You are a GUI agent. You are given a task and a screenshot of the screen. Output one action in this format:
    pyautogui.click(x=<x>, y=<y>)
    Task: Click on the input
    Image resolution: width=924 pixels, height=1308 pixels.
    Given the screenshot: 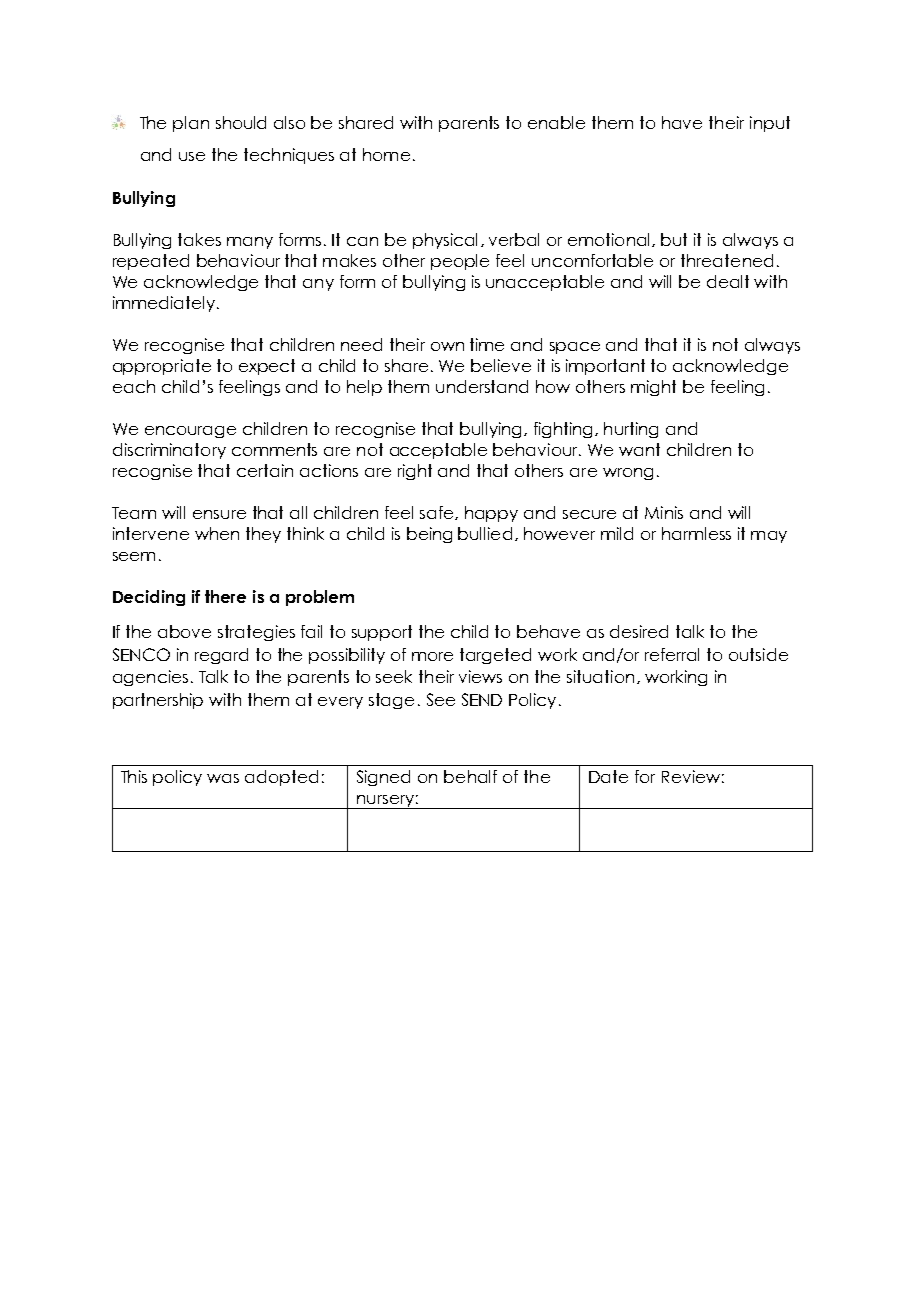 What is the action you would take?
    pyautogui.click(x=770, y=124)
